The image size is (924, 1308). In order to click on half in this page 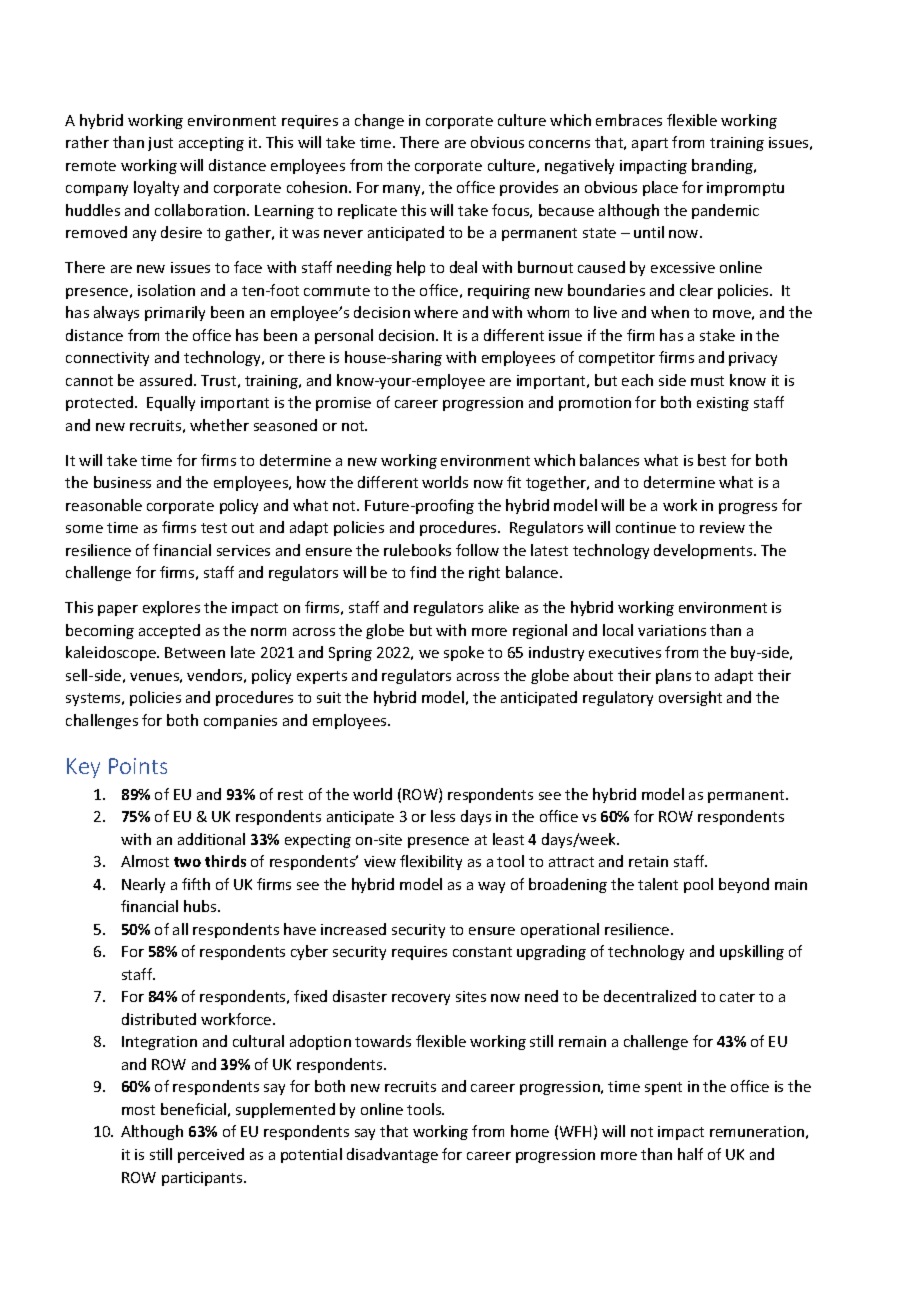, I will do `click(690, 1154)`.
